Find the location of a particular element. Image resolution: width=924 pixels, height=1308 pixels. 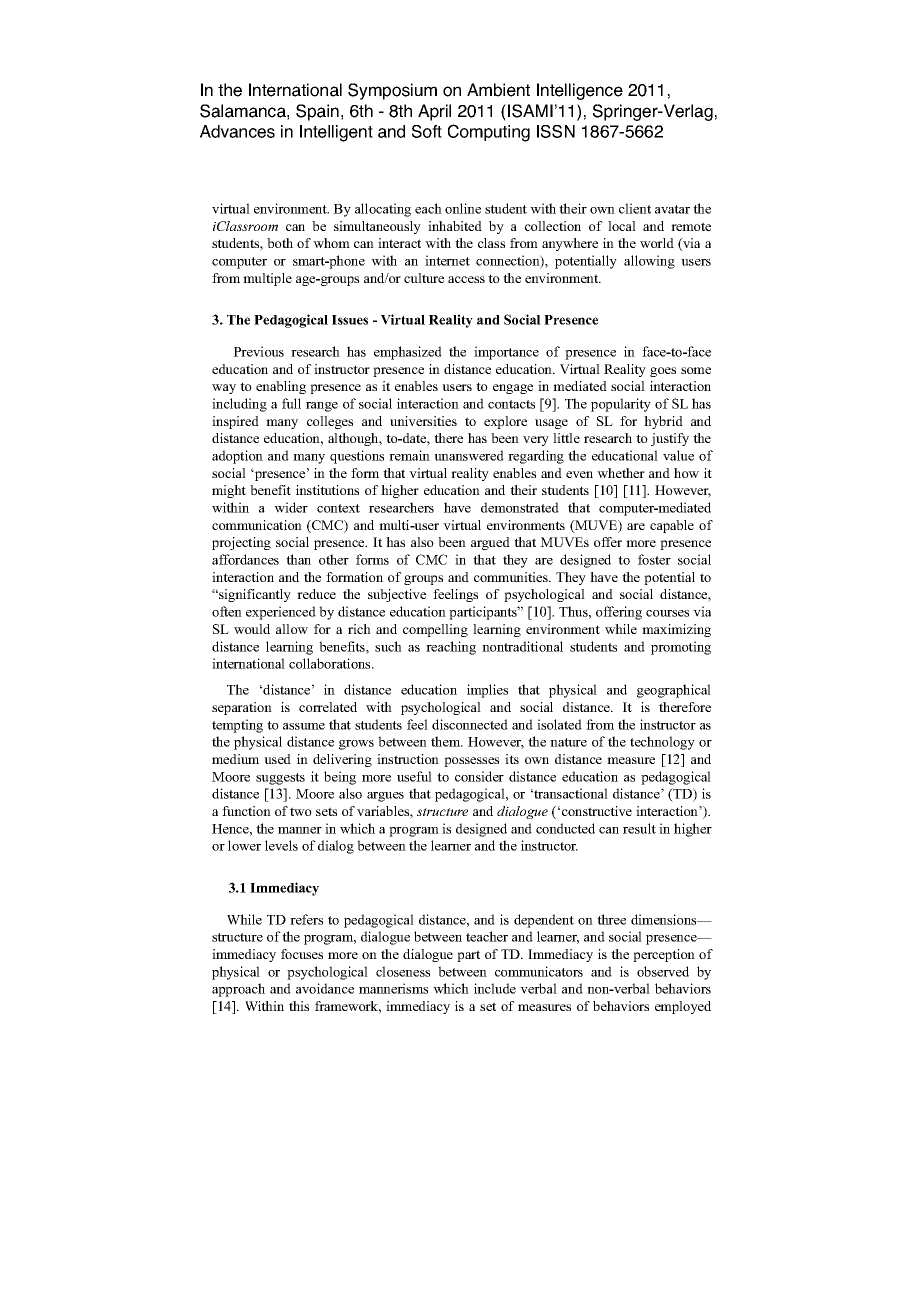

Spain is located at coordinates (317, 112).
